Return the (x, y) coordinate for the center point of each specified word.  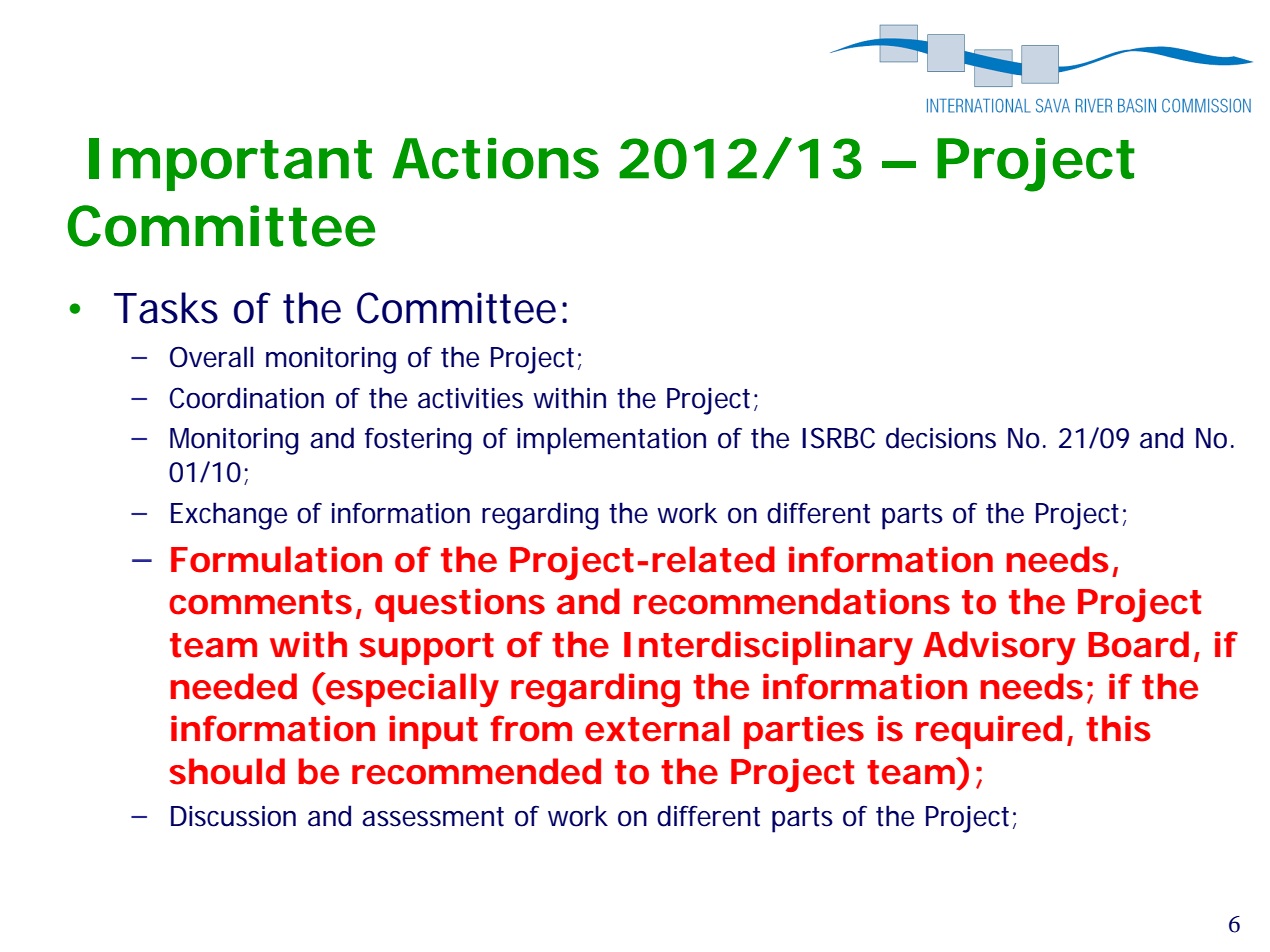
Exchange (229, 516)
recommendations (792, 601)
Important (230, 164)
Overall (211, 357)
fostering (418, 441)
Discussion (233, 816)
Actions (495, 158)
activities (470, 398)
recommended (476, 771)
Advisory (999, 648)
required (989, 732)
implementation (611, 441)
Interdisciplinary (768, 648)
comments (263, 603)
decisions (941, 438)
